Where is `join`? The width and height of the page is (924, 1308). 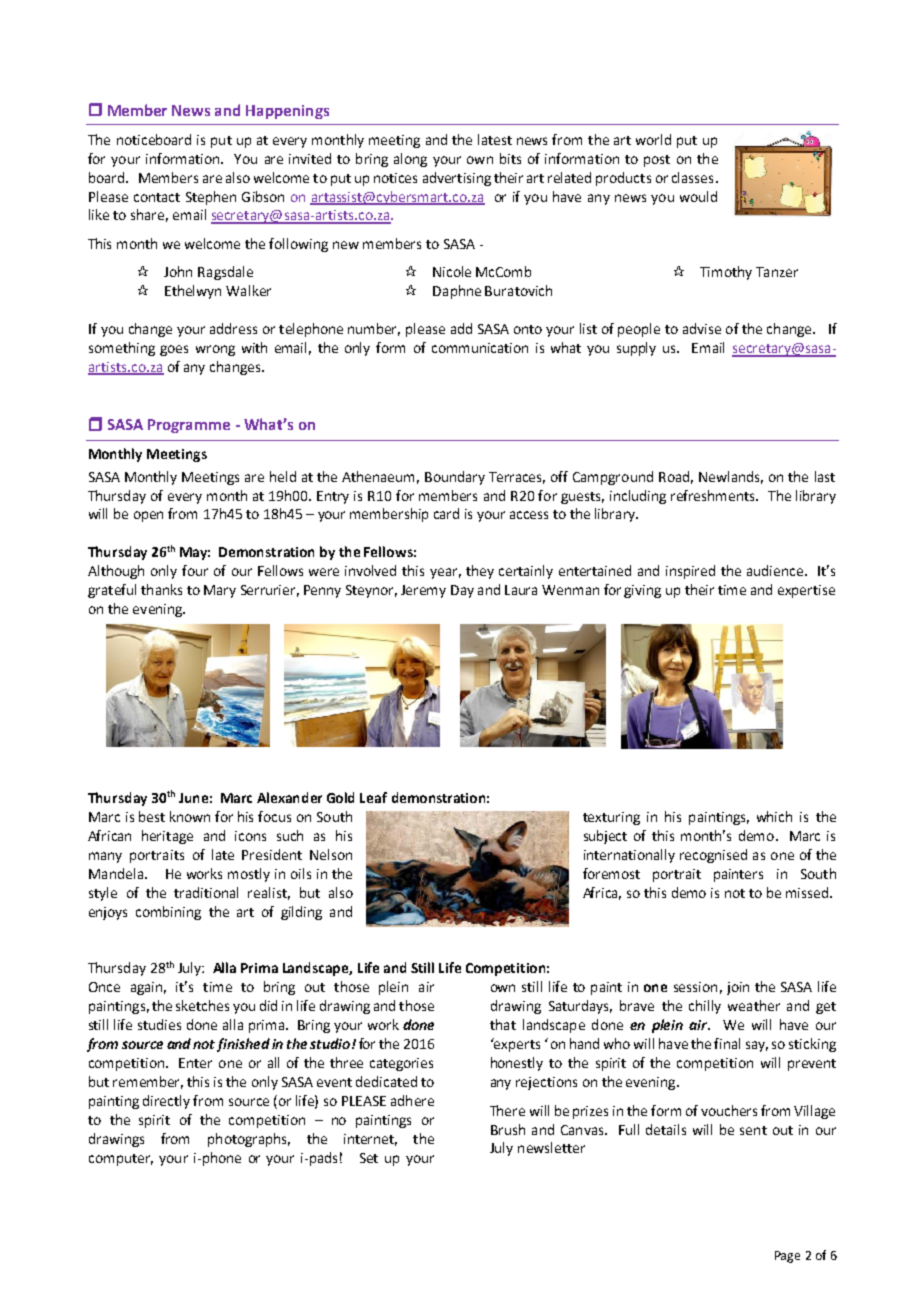 join is located at coordinates (738, 988).
